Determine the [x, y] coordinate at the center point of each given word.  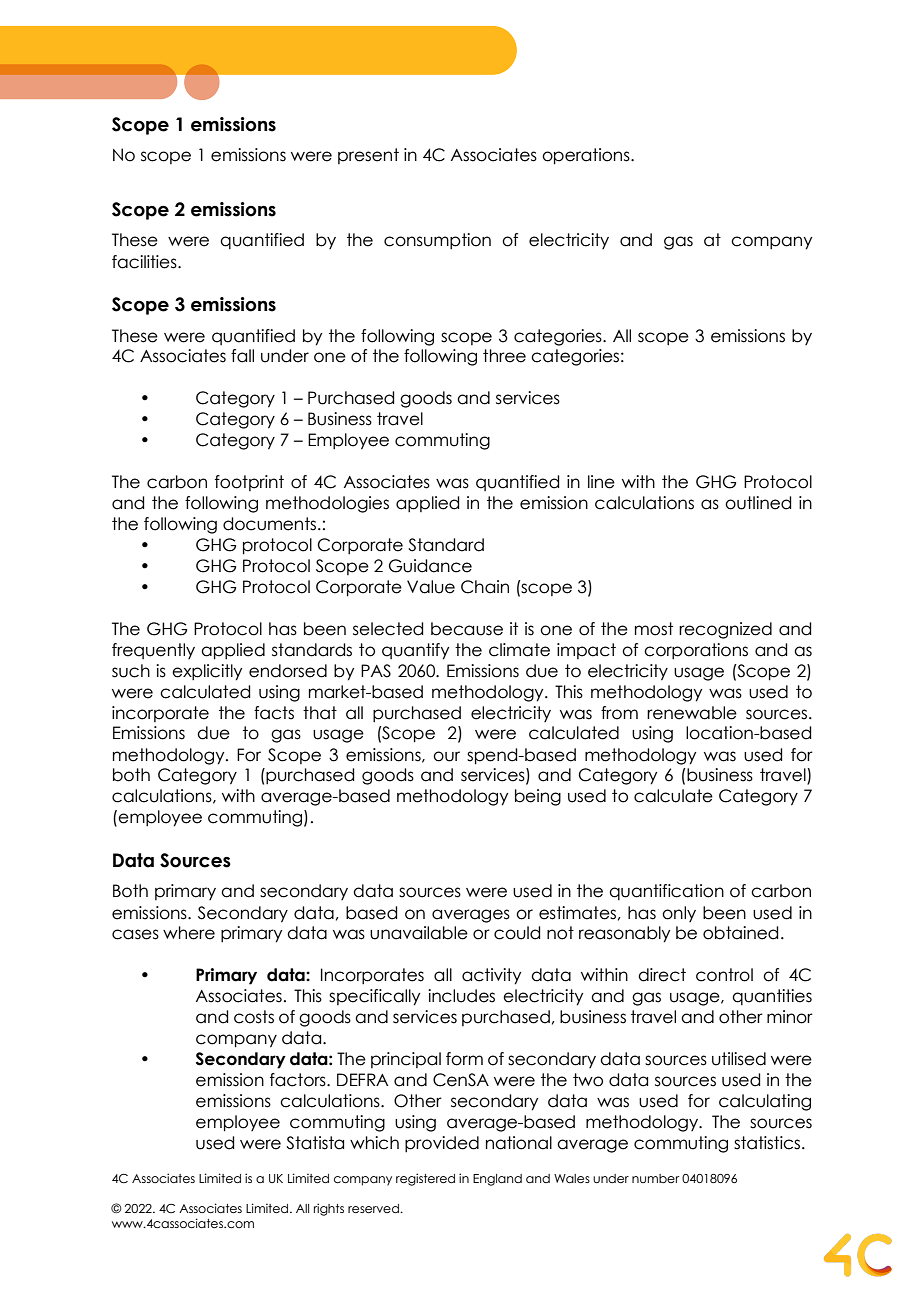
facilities [145, 262]
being [538, 797]
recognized [725, 630]
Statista [315, 1143]
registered [425, 1179]
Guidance [430, 566]
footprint [249, 483]
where [189, 933]
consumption [437, 241]
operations [587, 156]
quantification [666, 892]
